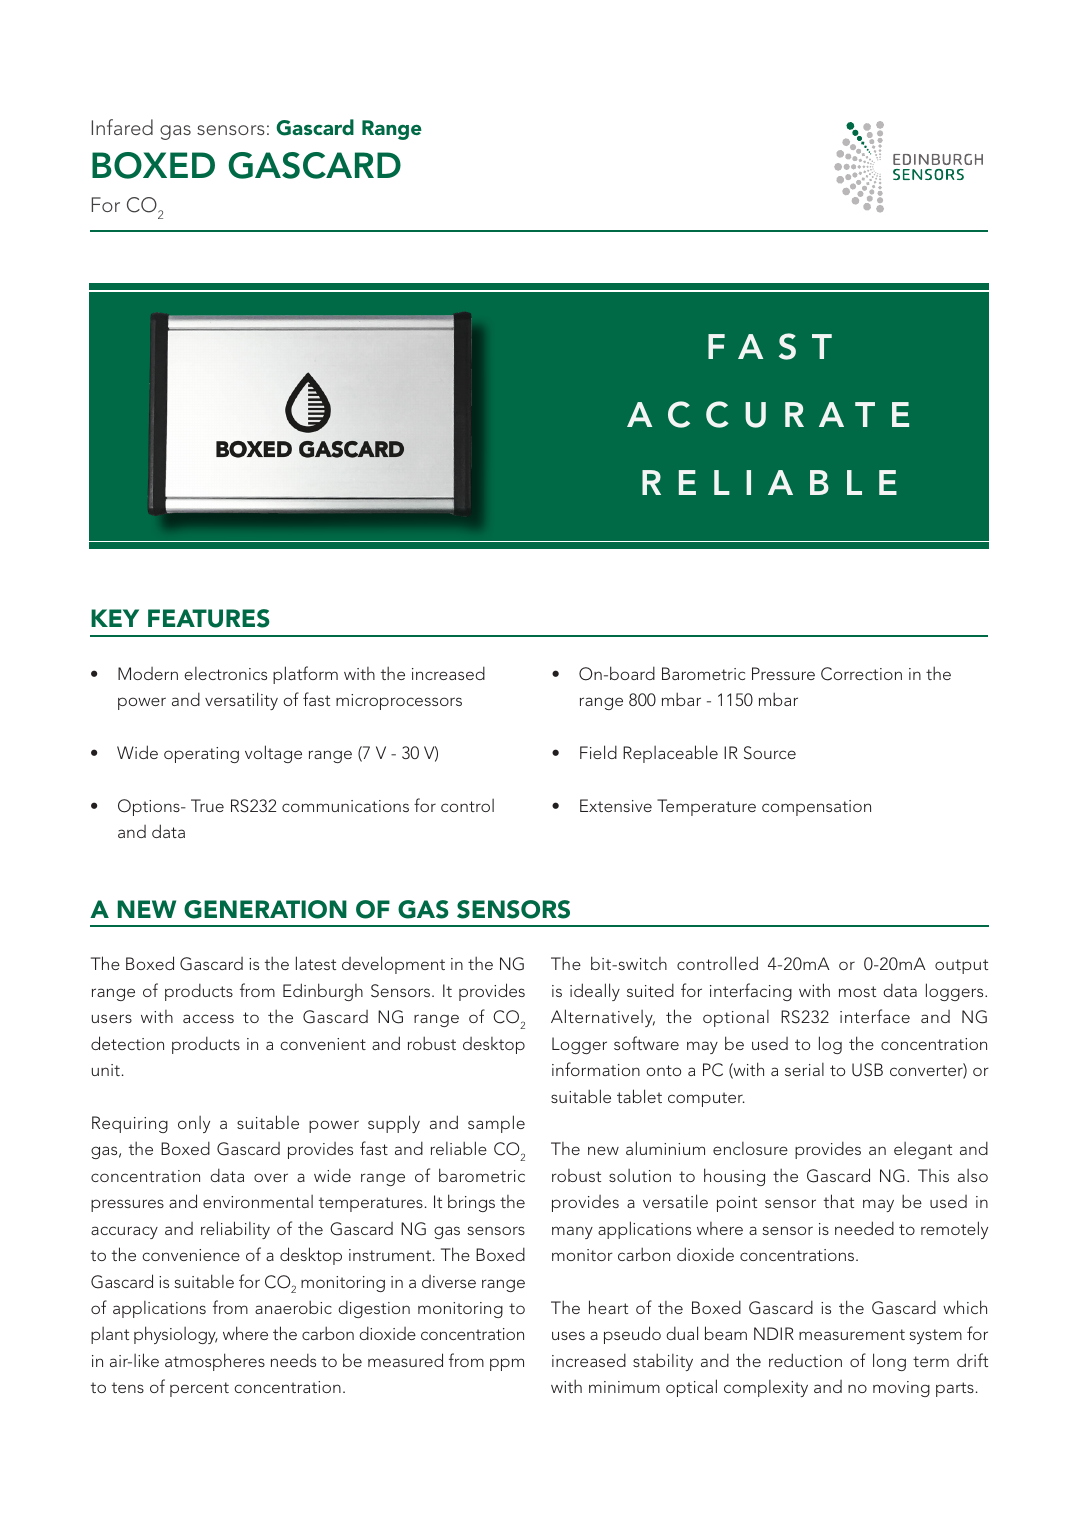 This screenshot has height=1513, width=1078. Describe the element at coordinates (595, 992) in the screenshot. I see `ideally` at that location.
